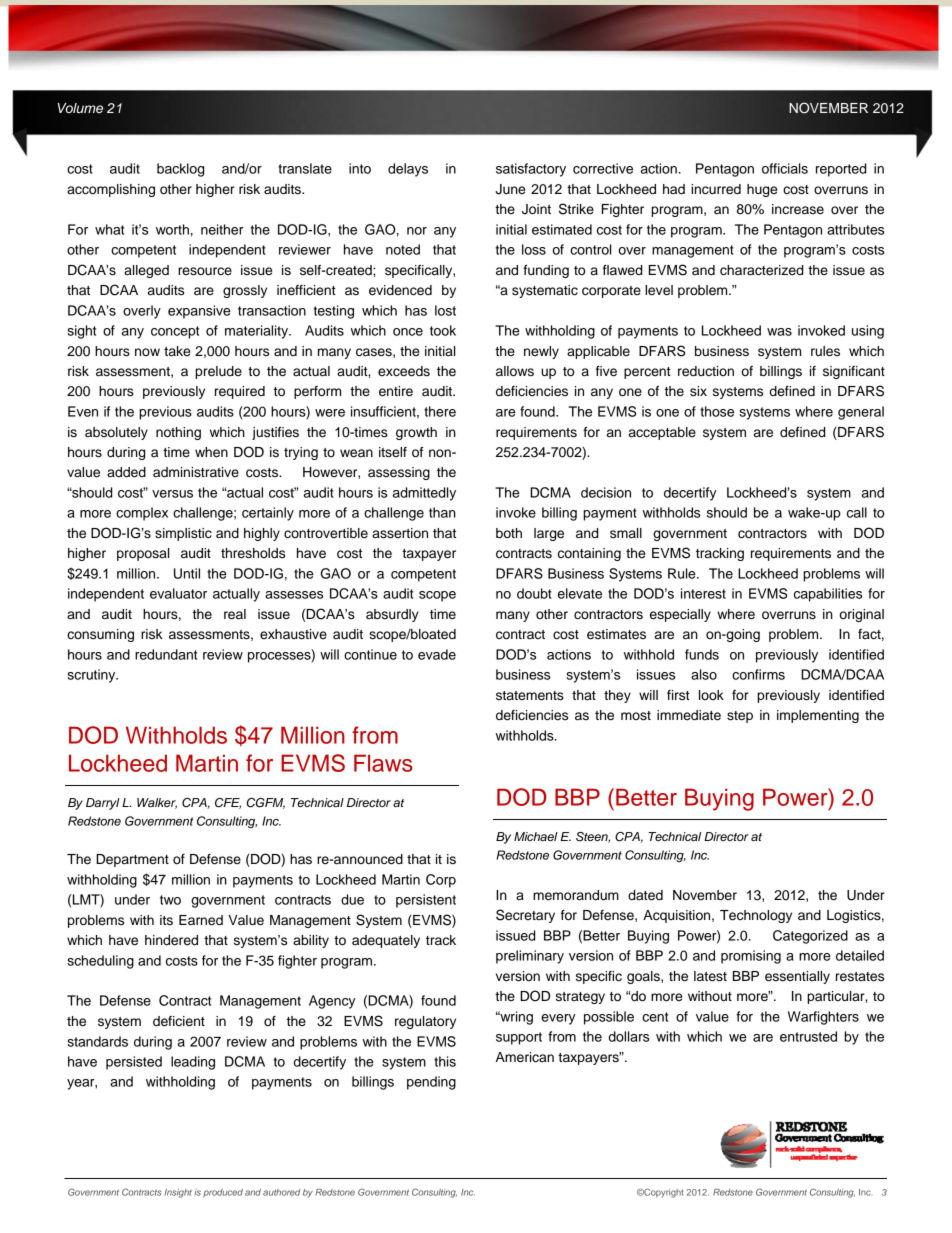  What do you see at coordinates (223, 1193) in the screenshot?
I see `produced` at bounding box center [223, 1193].
